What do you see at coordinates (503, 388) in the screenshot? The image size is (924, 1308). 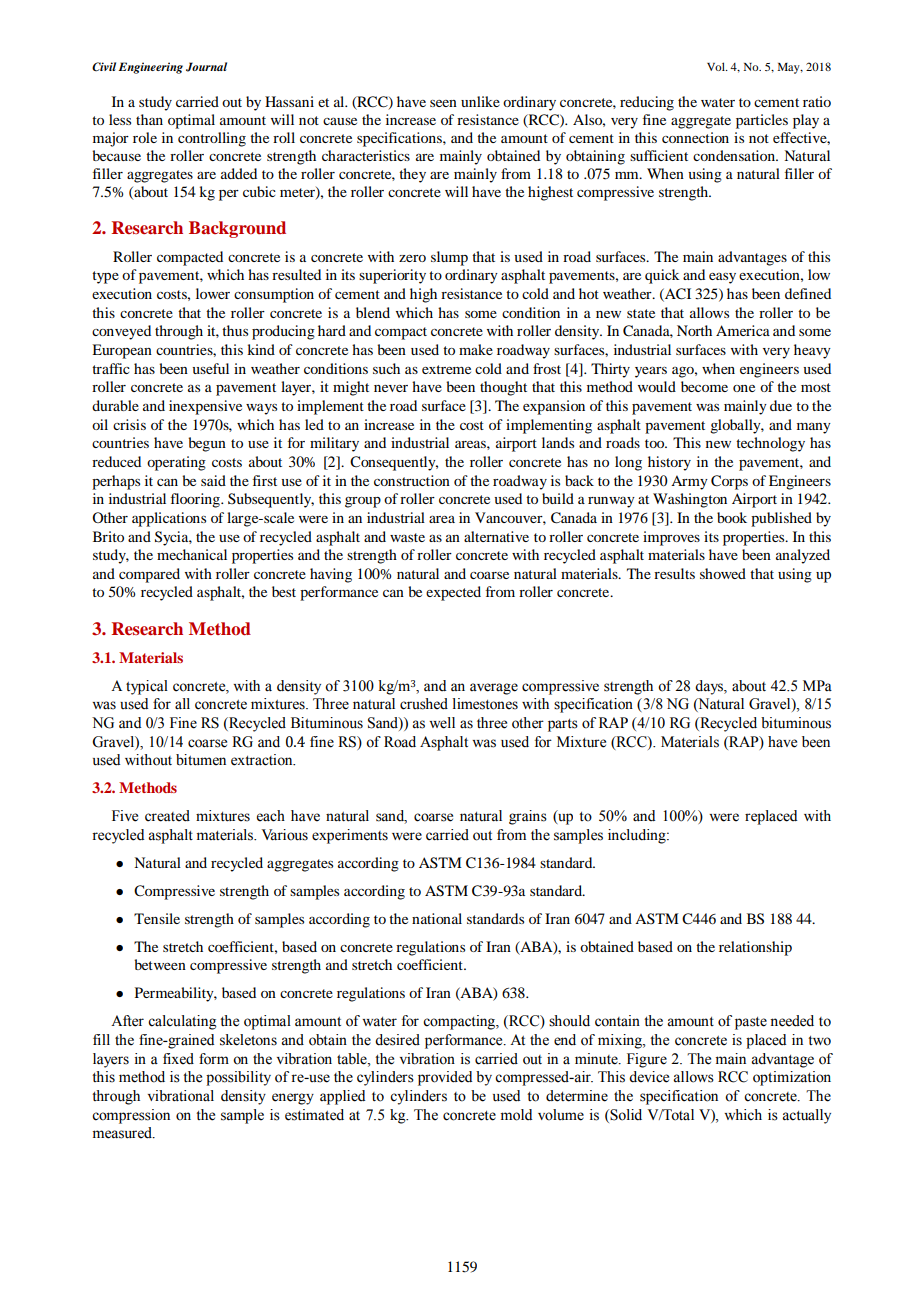 I see `thought` at bounding box center [503, 388].
